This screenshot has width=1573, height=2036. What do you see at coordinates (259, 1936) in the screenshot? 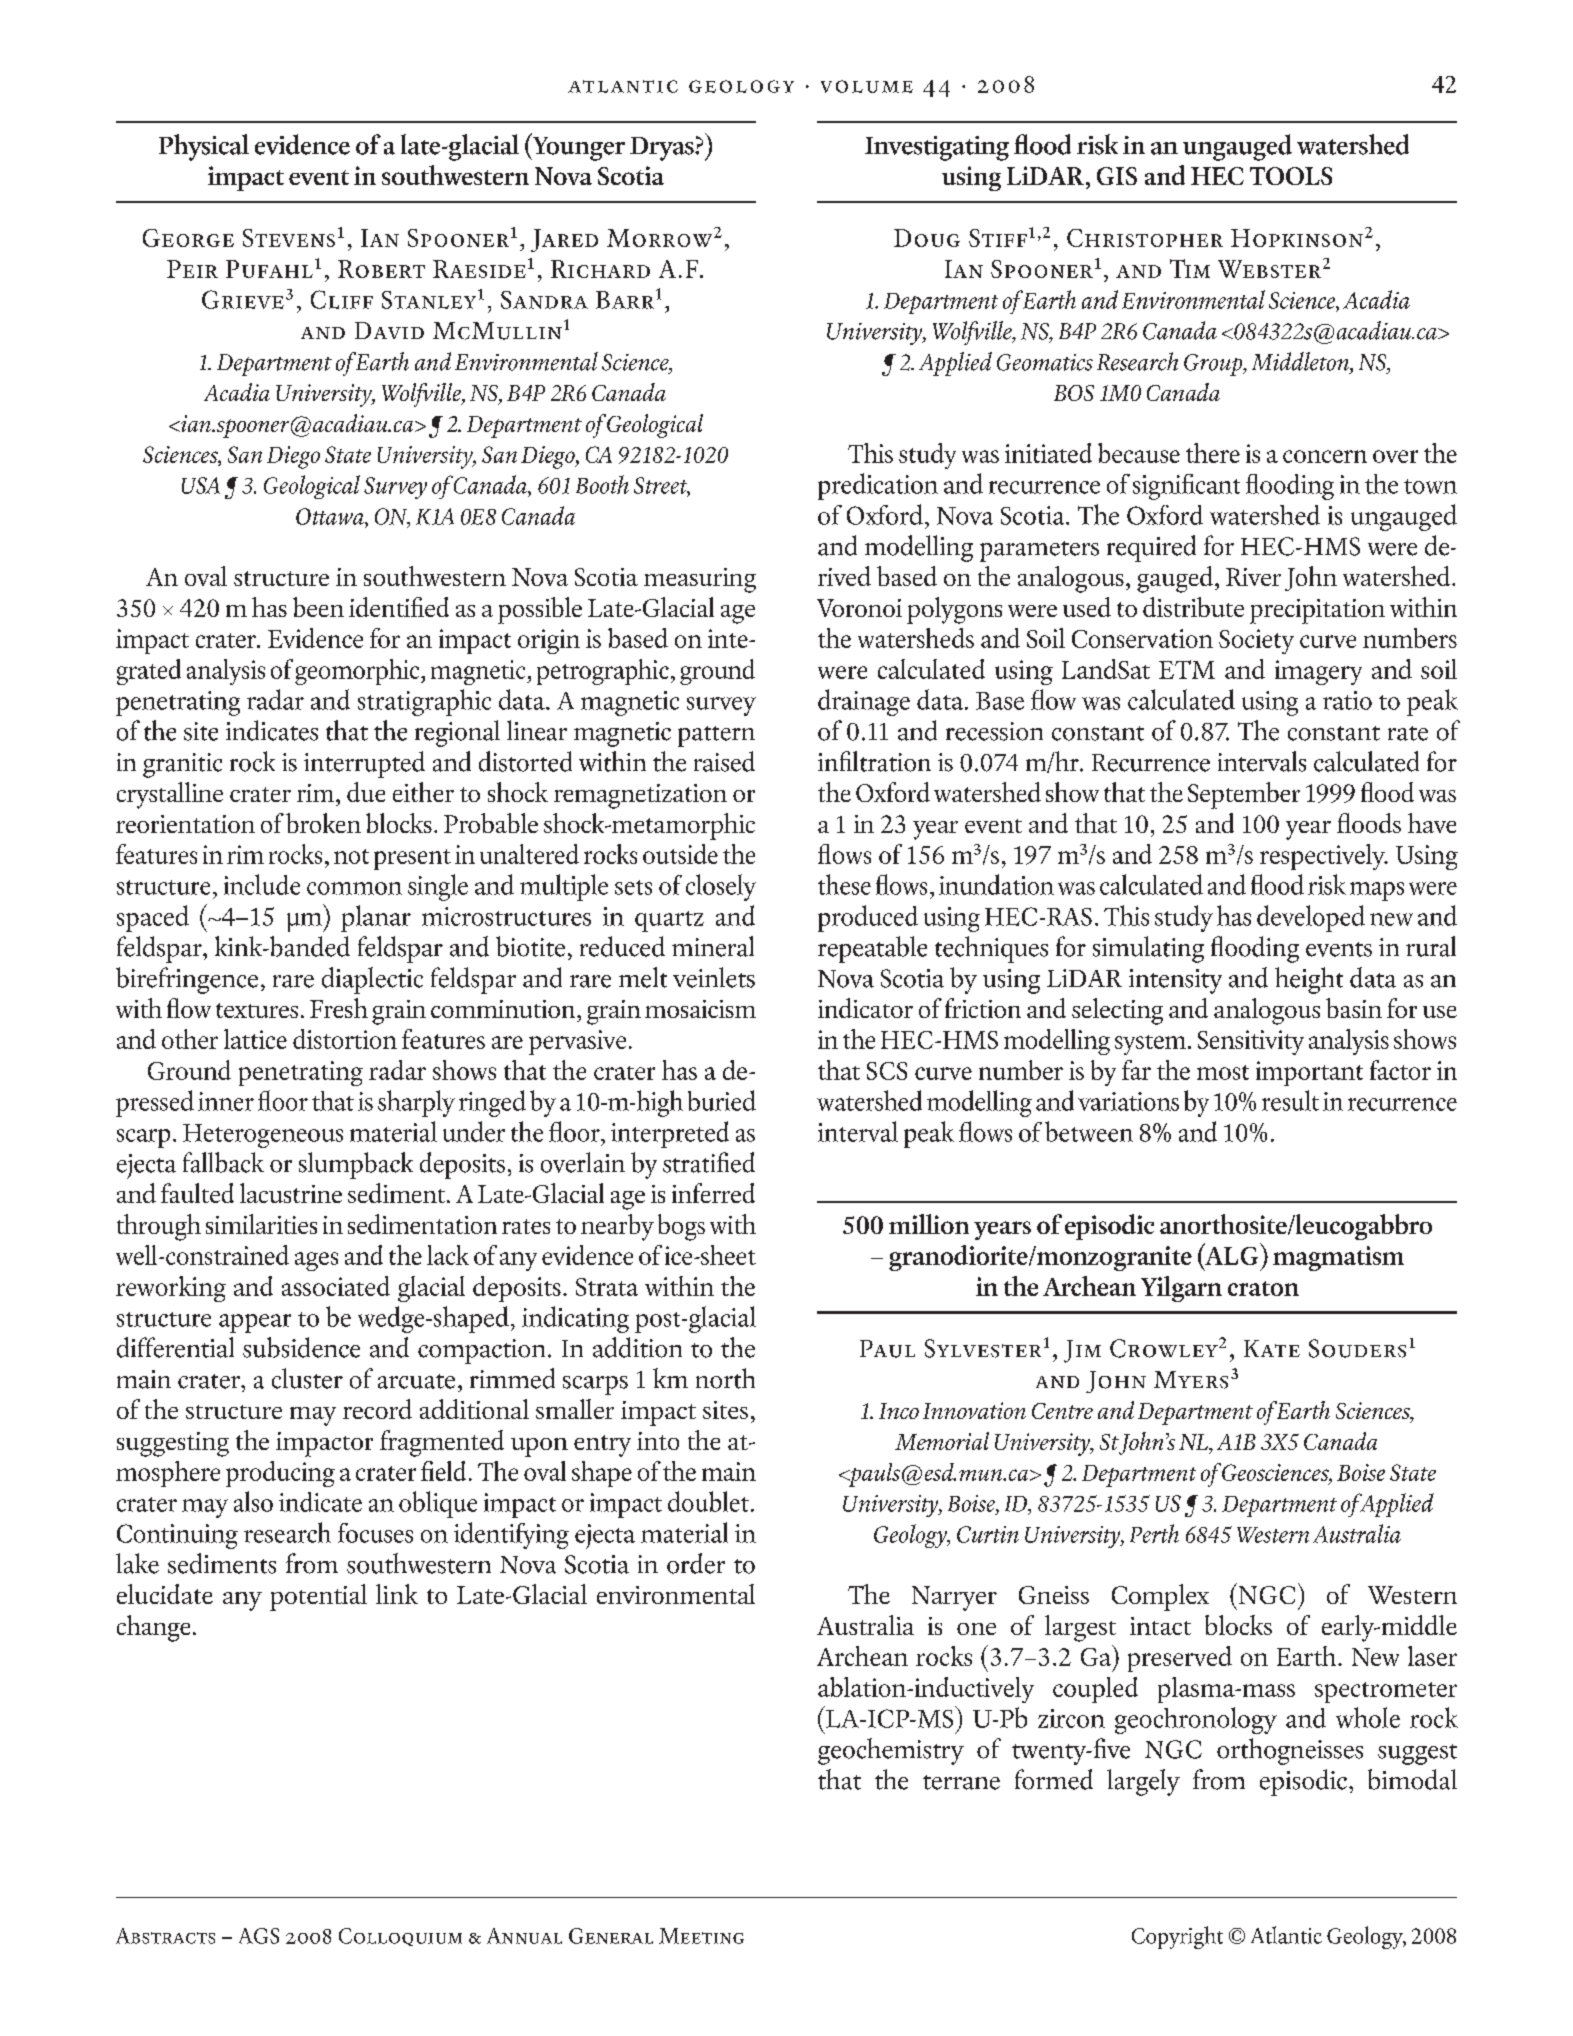
I see `AGS` at bounding box center [259, 1936].
